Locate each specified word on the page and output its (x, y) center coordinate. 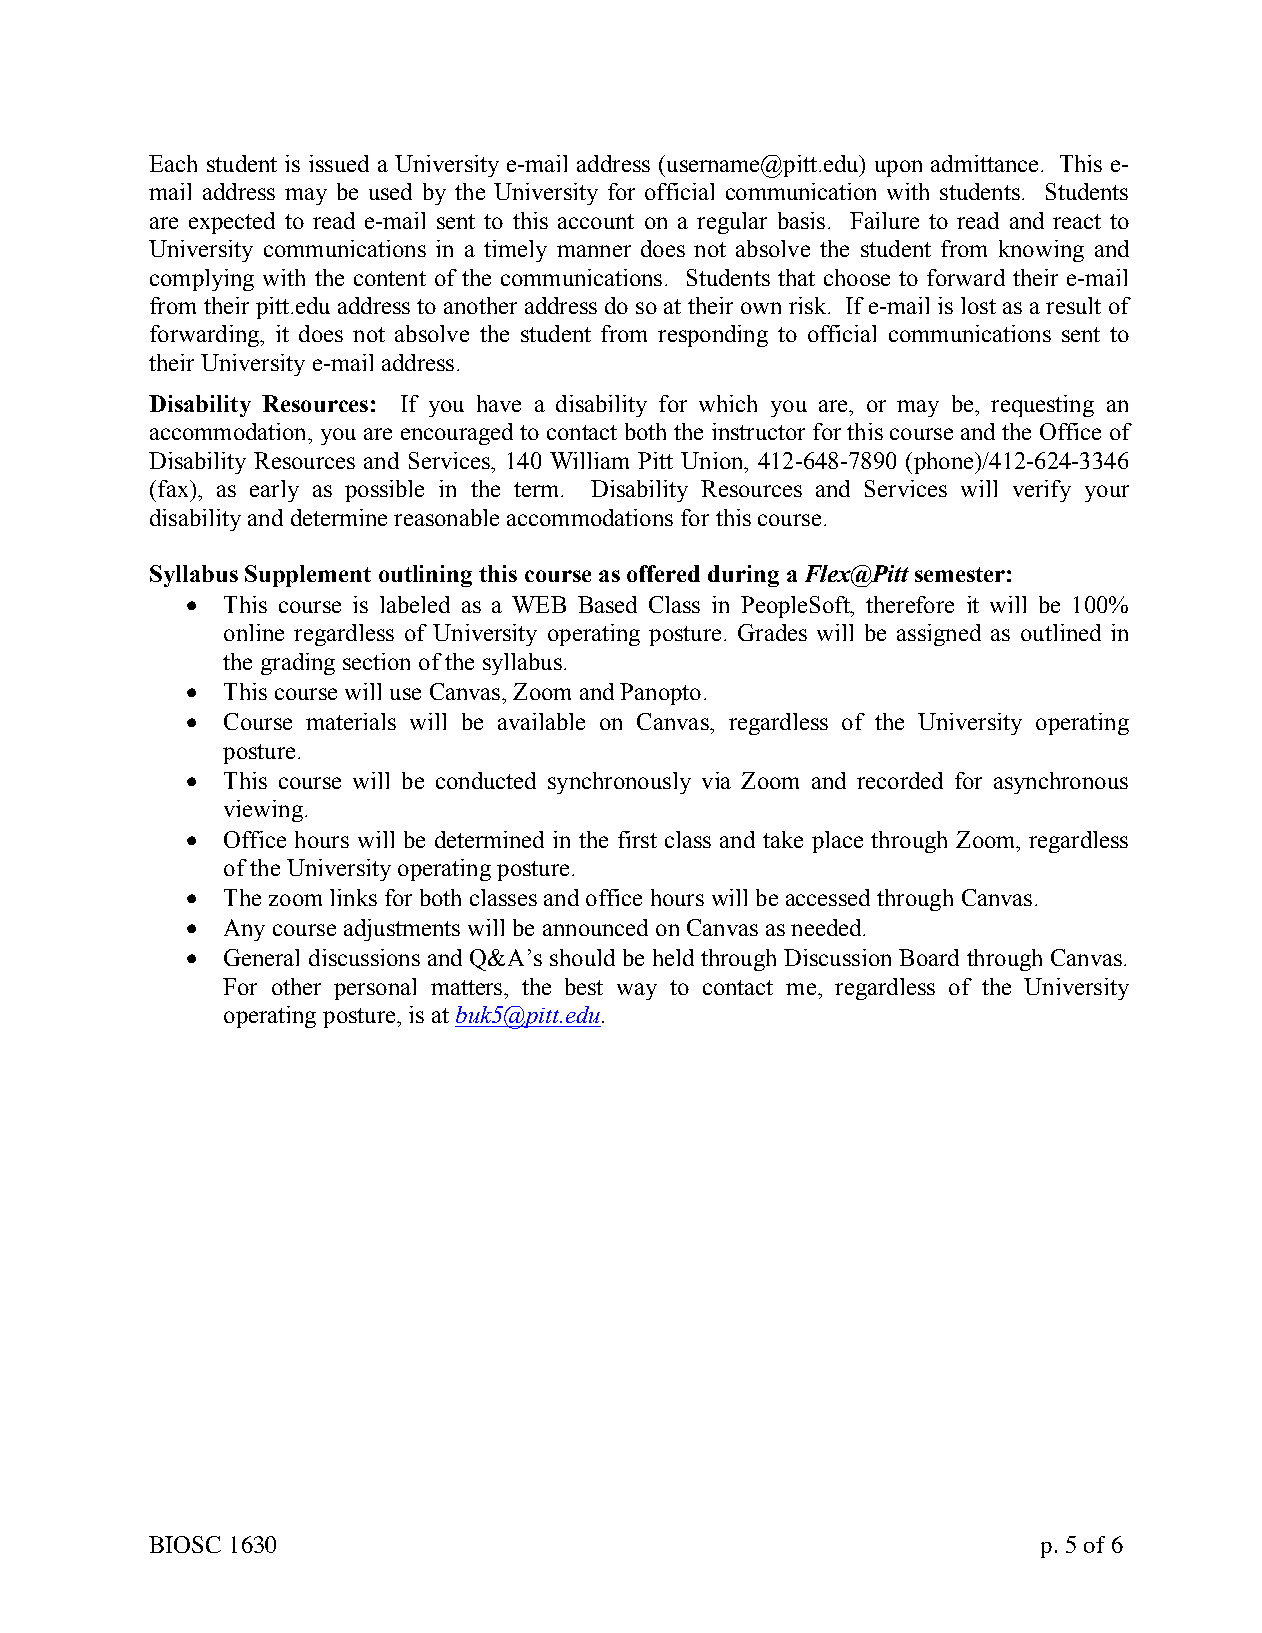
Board (929, 957)
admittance (984, 163)
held (673, 957)
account (596, 221)
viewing (263, 811)
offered (663, 573)
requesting (1042, 406)
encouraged (457, 434)
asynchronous (1061, 783)
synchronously (619, 783)
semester (960, 574)
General (261, 957)
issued (339, 163)
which (728, 403)
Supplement (308, 576)
